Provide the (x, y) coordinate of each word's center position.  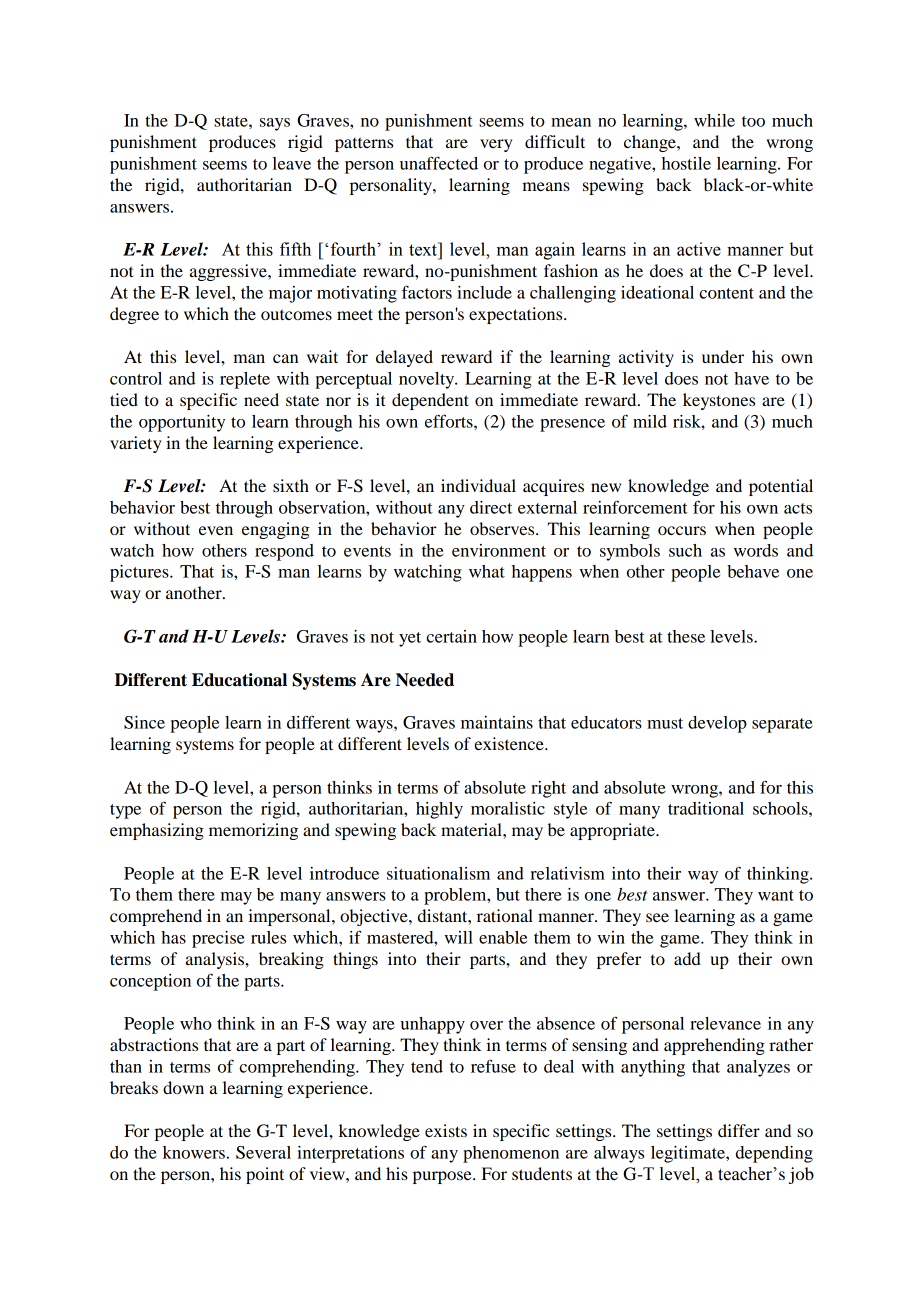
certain (451, 636)
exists (446, 1130)
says (275, 124)
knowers (194, 1152)
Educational (239, 680)
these (686, 636)
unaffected (439, 163)
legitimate (689, 1154)
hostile (686, 163)
